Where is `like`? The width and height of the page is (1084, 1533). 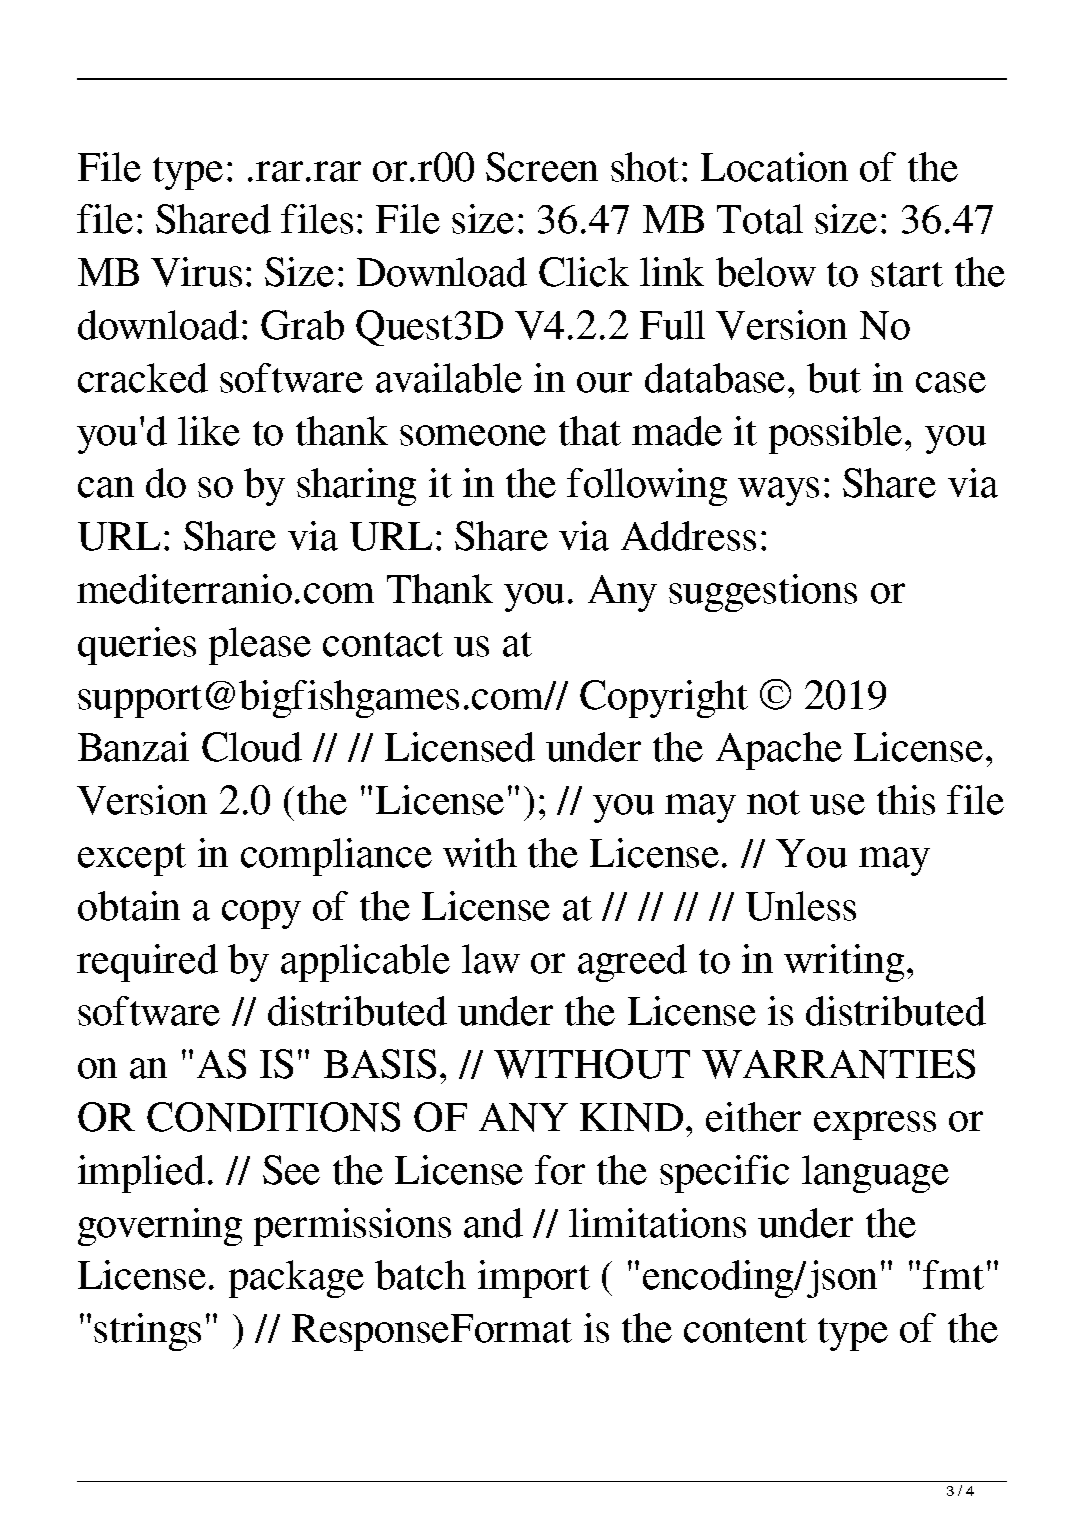 like is located at coordinates (209, 431).
